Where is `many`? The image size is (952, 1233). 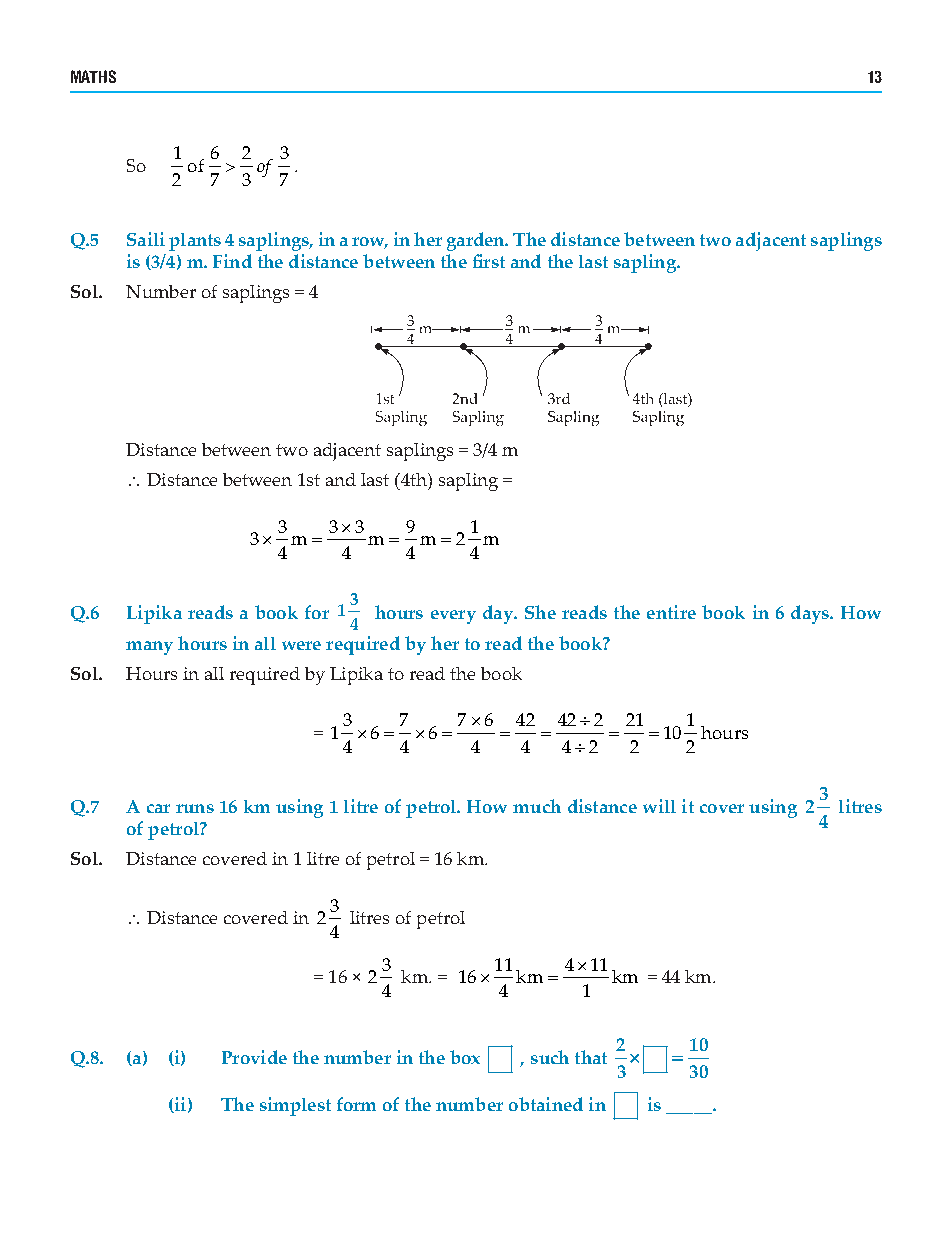
many is located at coordinates (149, 648).
